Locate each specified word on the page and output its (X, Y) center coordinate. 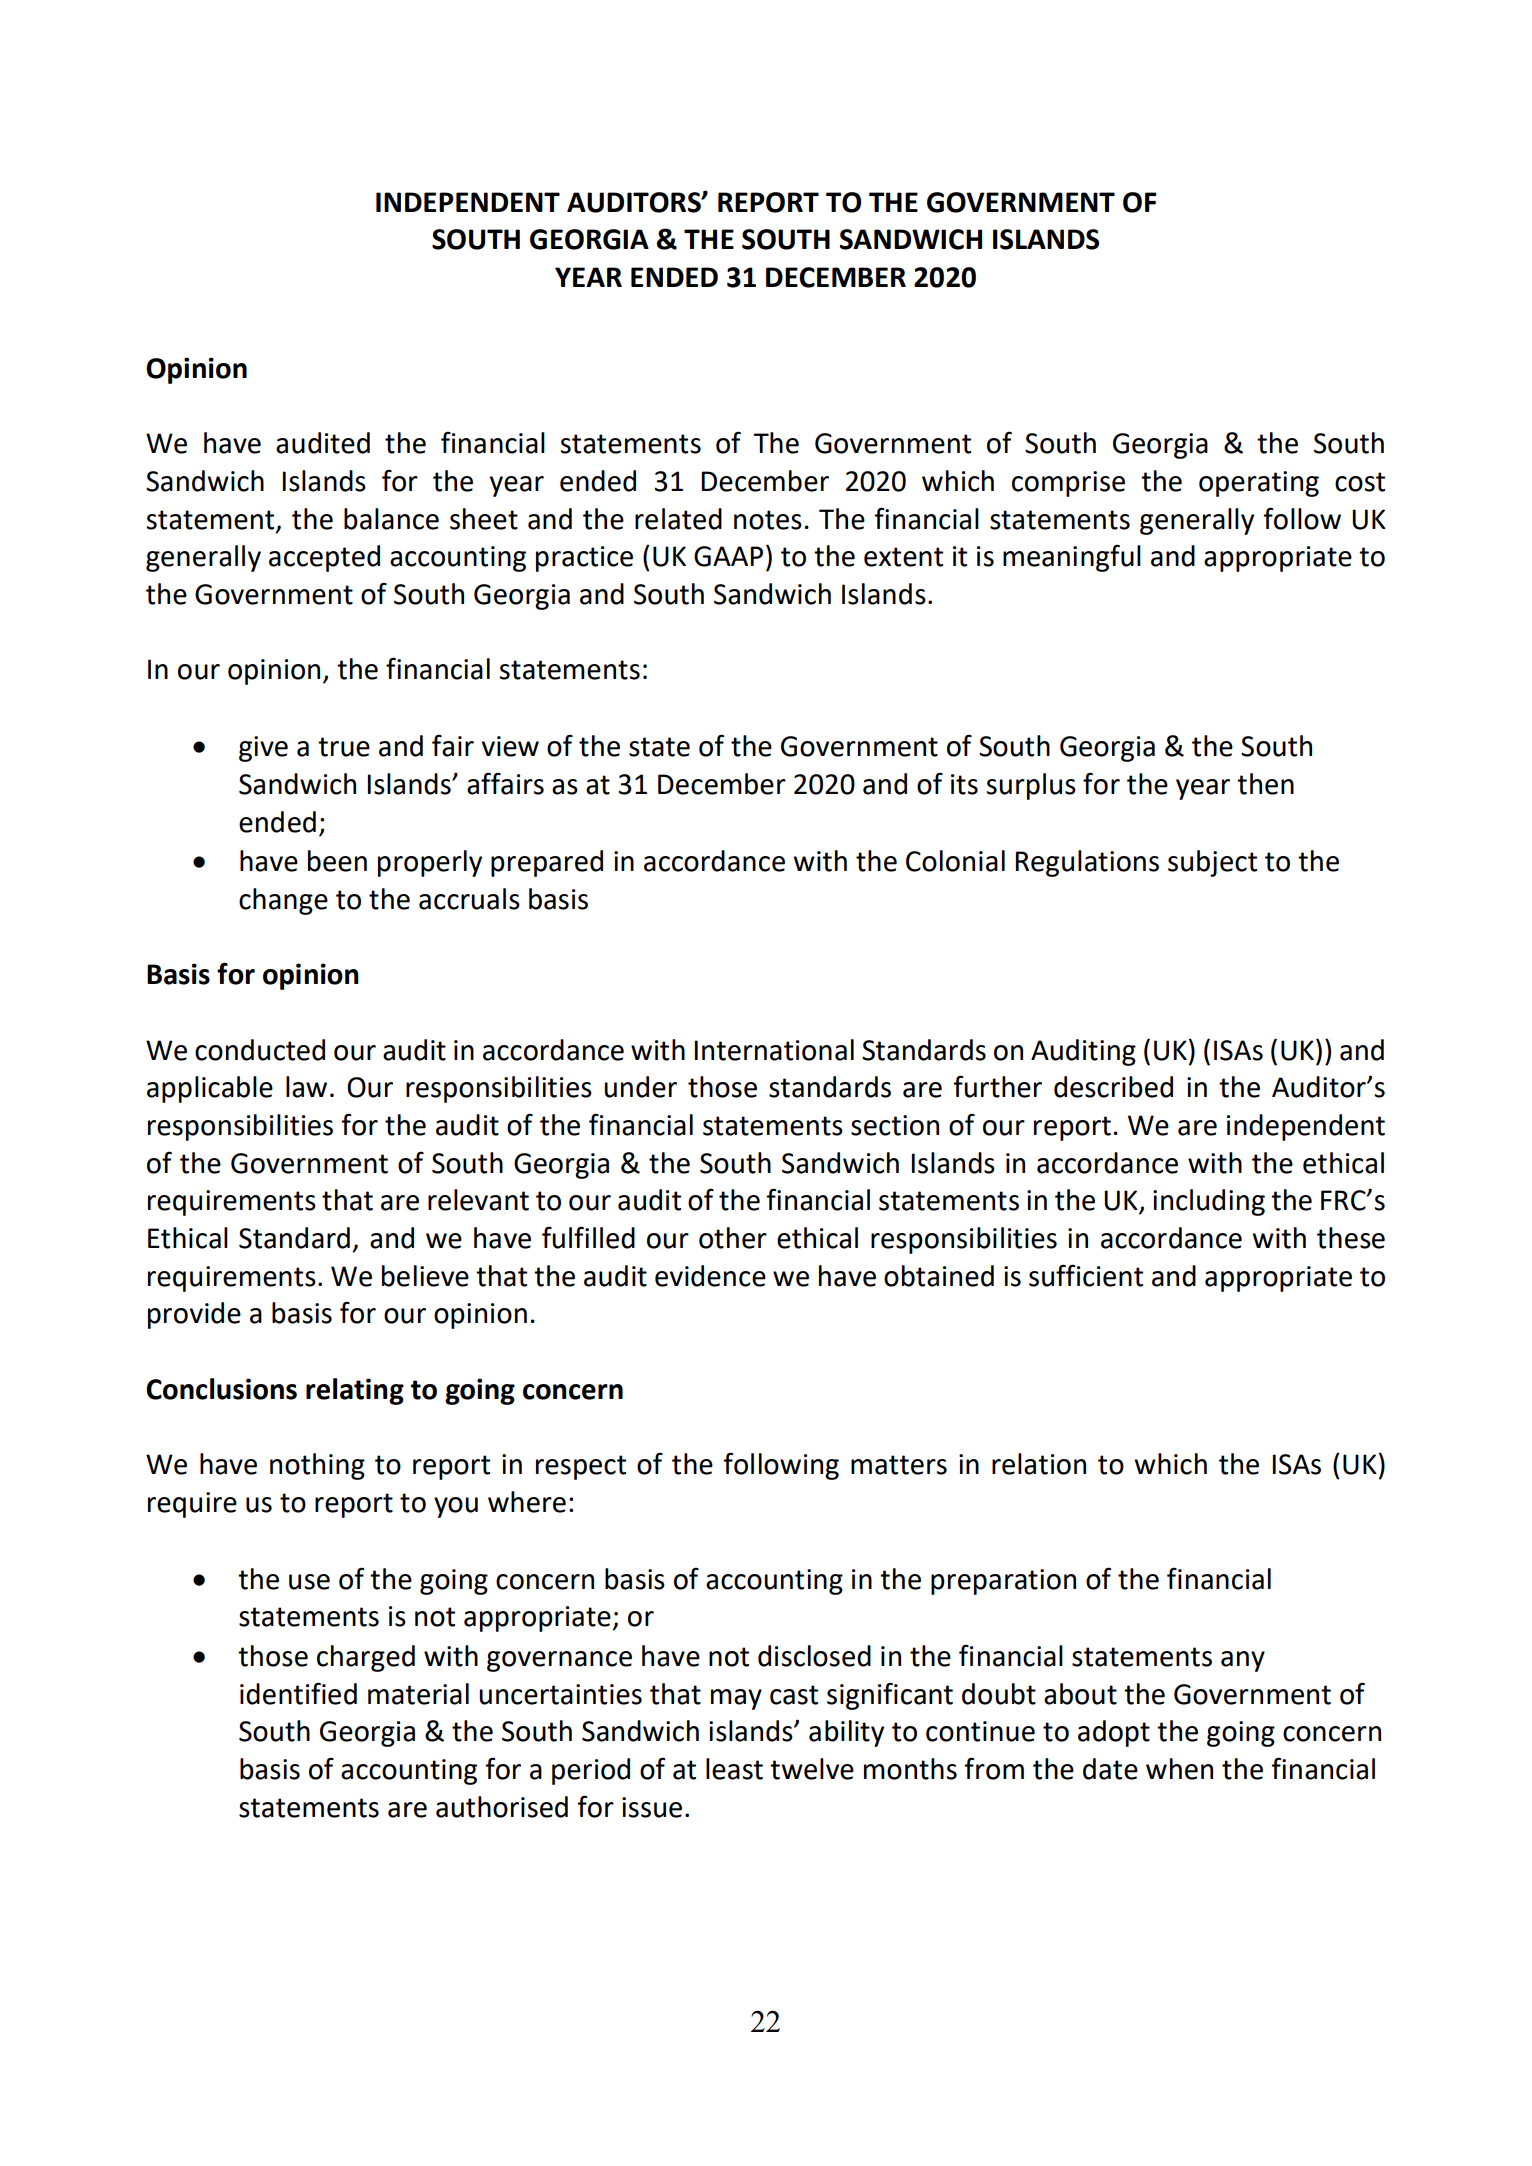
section (895, 1125)
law (306, 1087)
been (337, 861)
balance (391, 519)
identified (298, 1693)
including (1209, 1202)
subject (1212, 863)
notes (768, 520)
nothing (317, 1466)
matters (899, 1465)
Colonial (955, 861)
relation (1039, 1464)
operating (1259, 484)
